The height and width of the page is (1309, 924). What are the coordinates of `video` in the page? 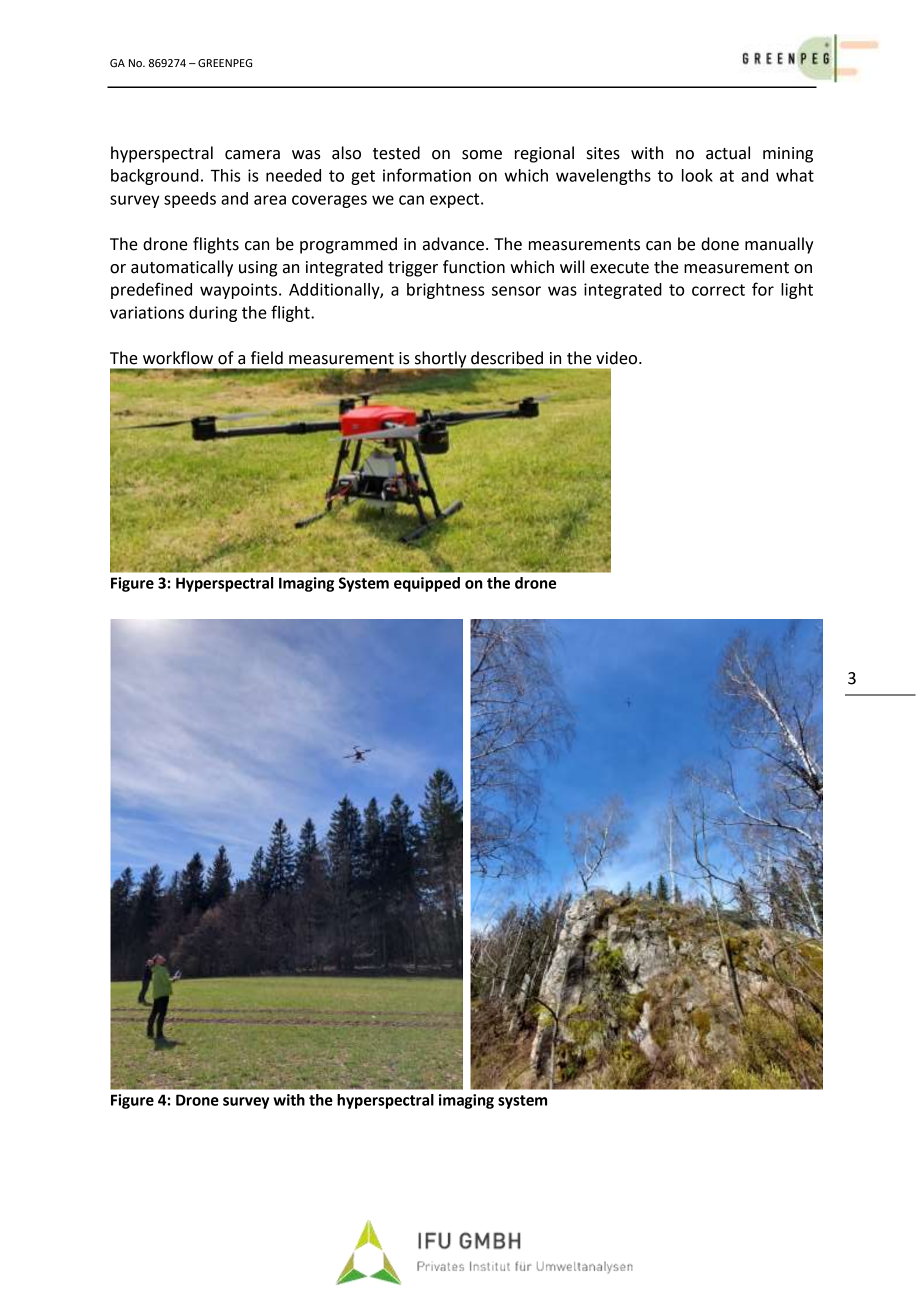 It's located at (618, 358).
